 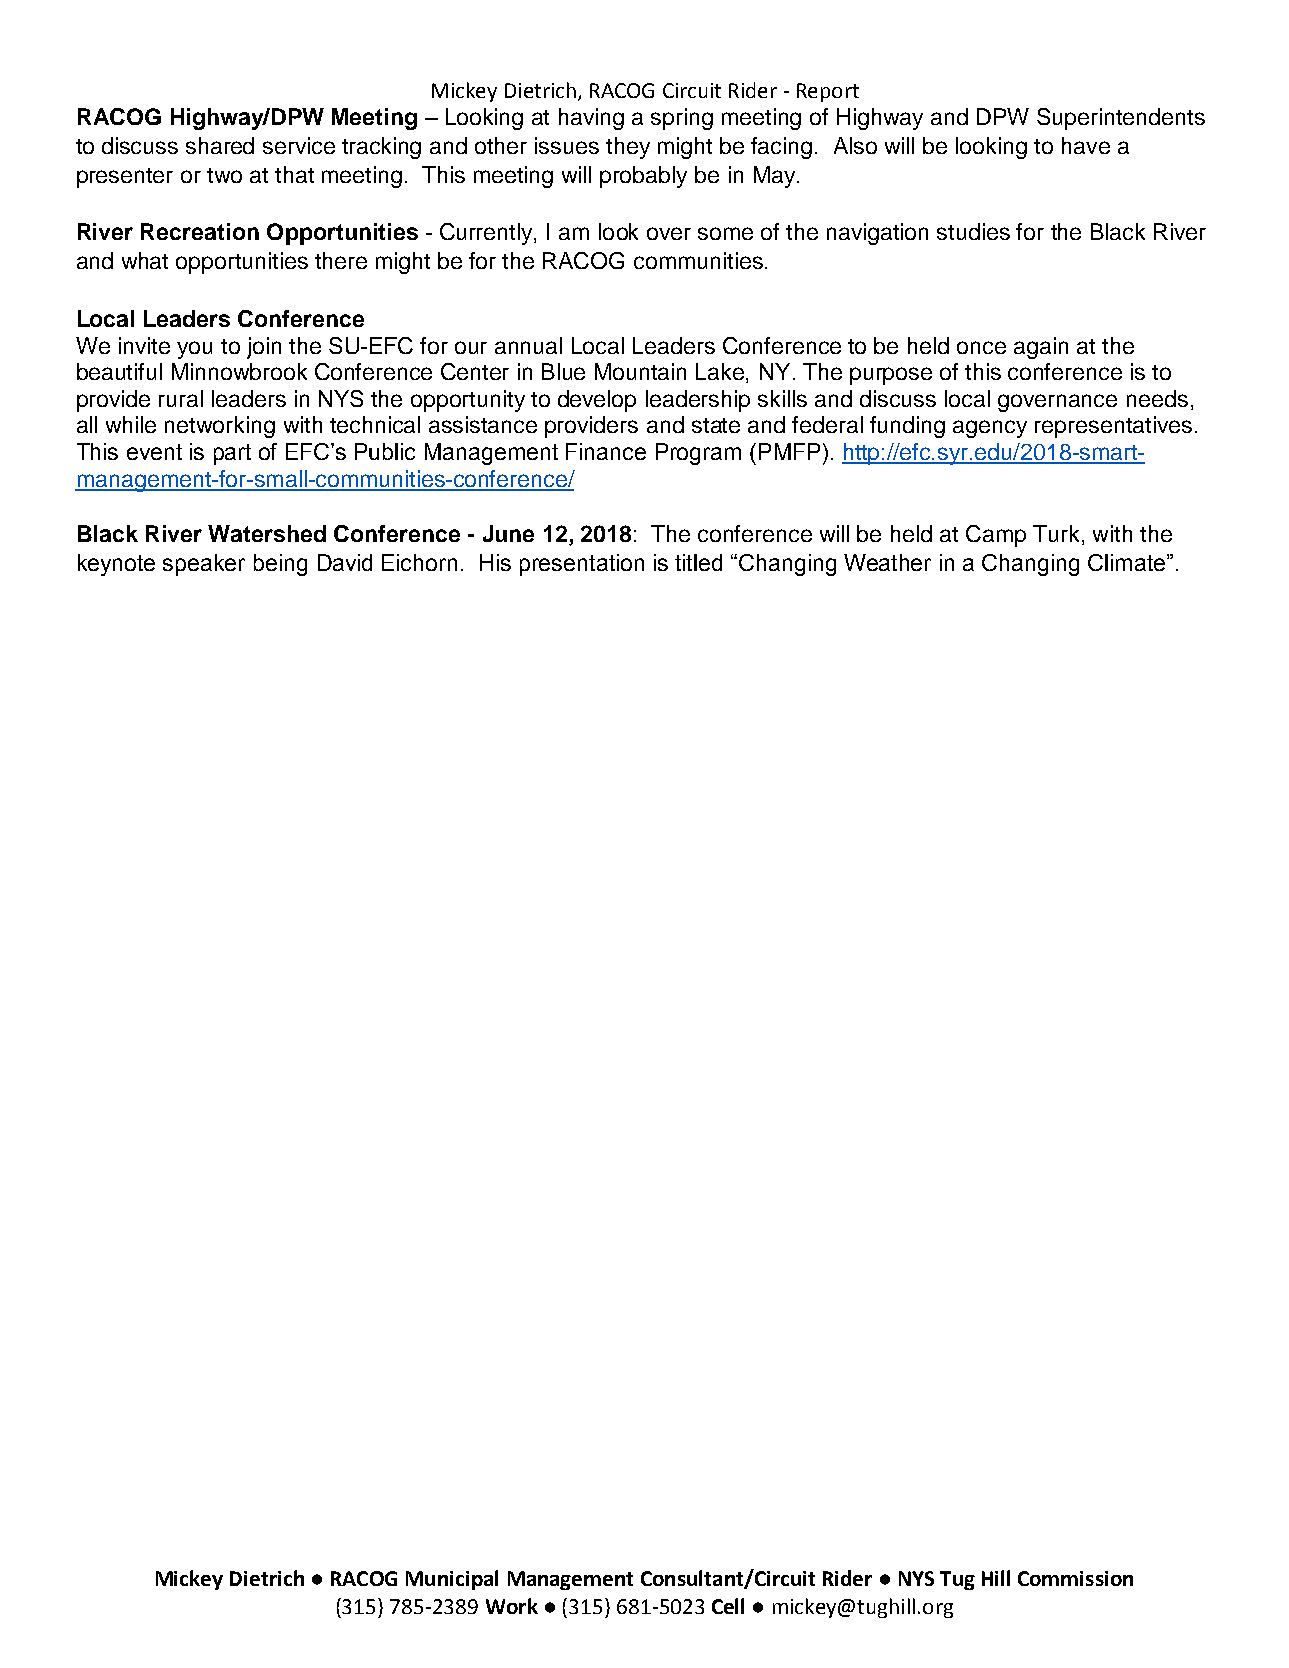 I want to click on titled, so click(x=698, y=562).
